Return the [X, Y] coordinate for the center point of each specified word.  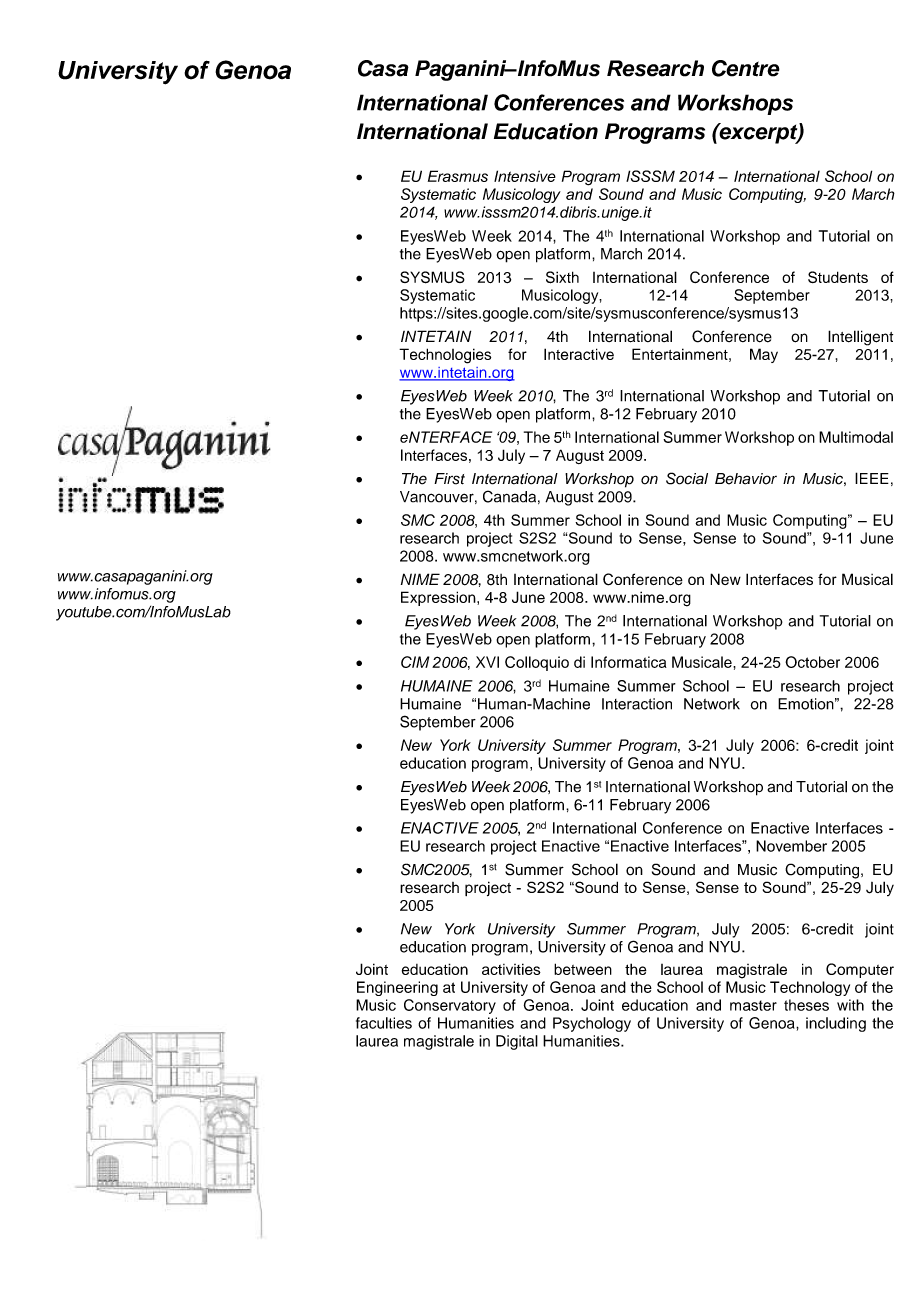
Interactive [579, 354]
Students [838, 277]
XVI [487, 662]
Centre [746, 68]
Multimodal [856, 437]
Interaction [637, 704]
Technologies [445, 356]
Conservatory [450, 1006]
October [812, 662]
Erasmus [458, 176]
